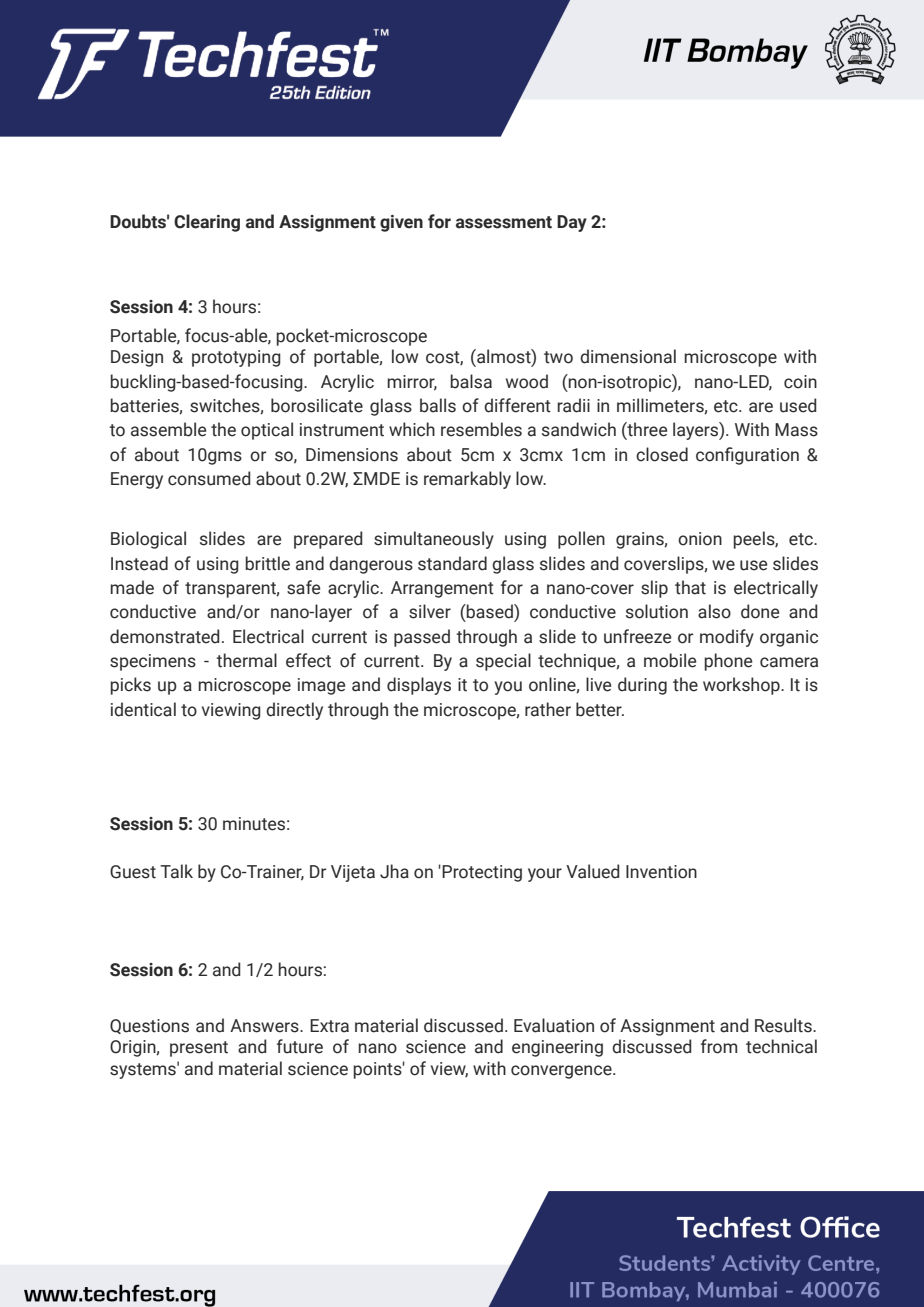 The image size is (924, 1307). What do you see at coordinates (548, 709) in the image?
I see `rather` at bounding box center [548, 709].
